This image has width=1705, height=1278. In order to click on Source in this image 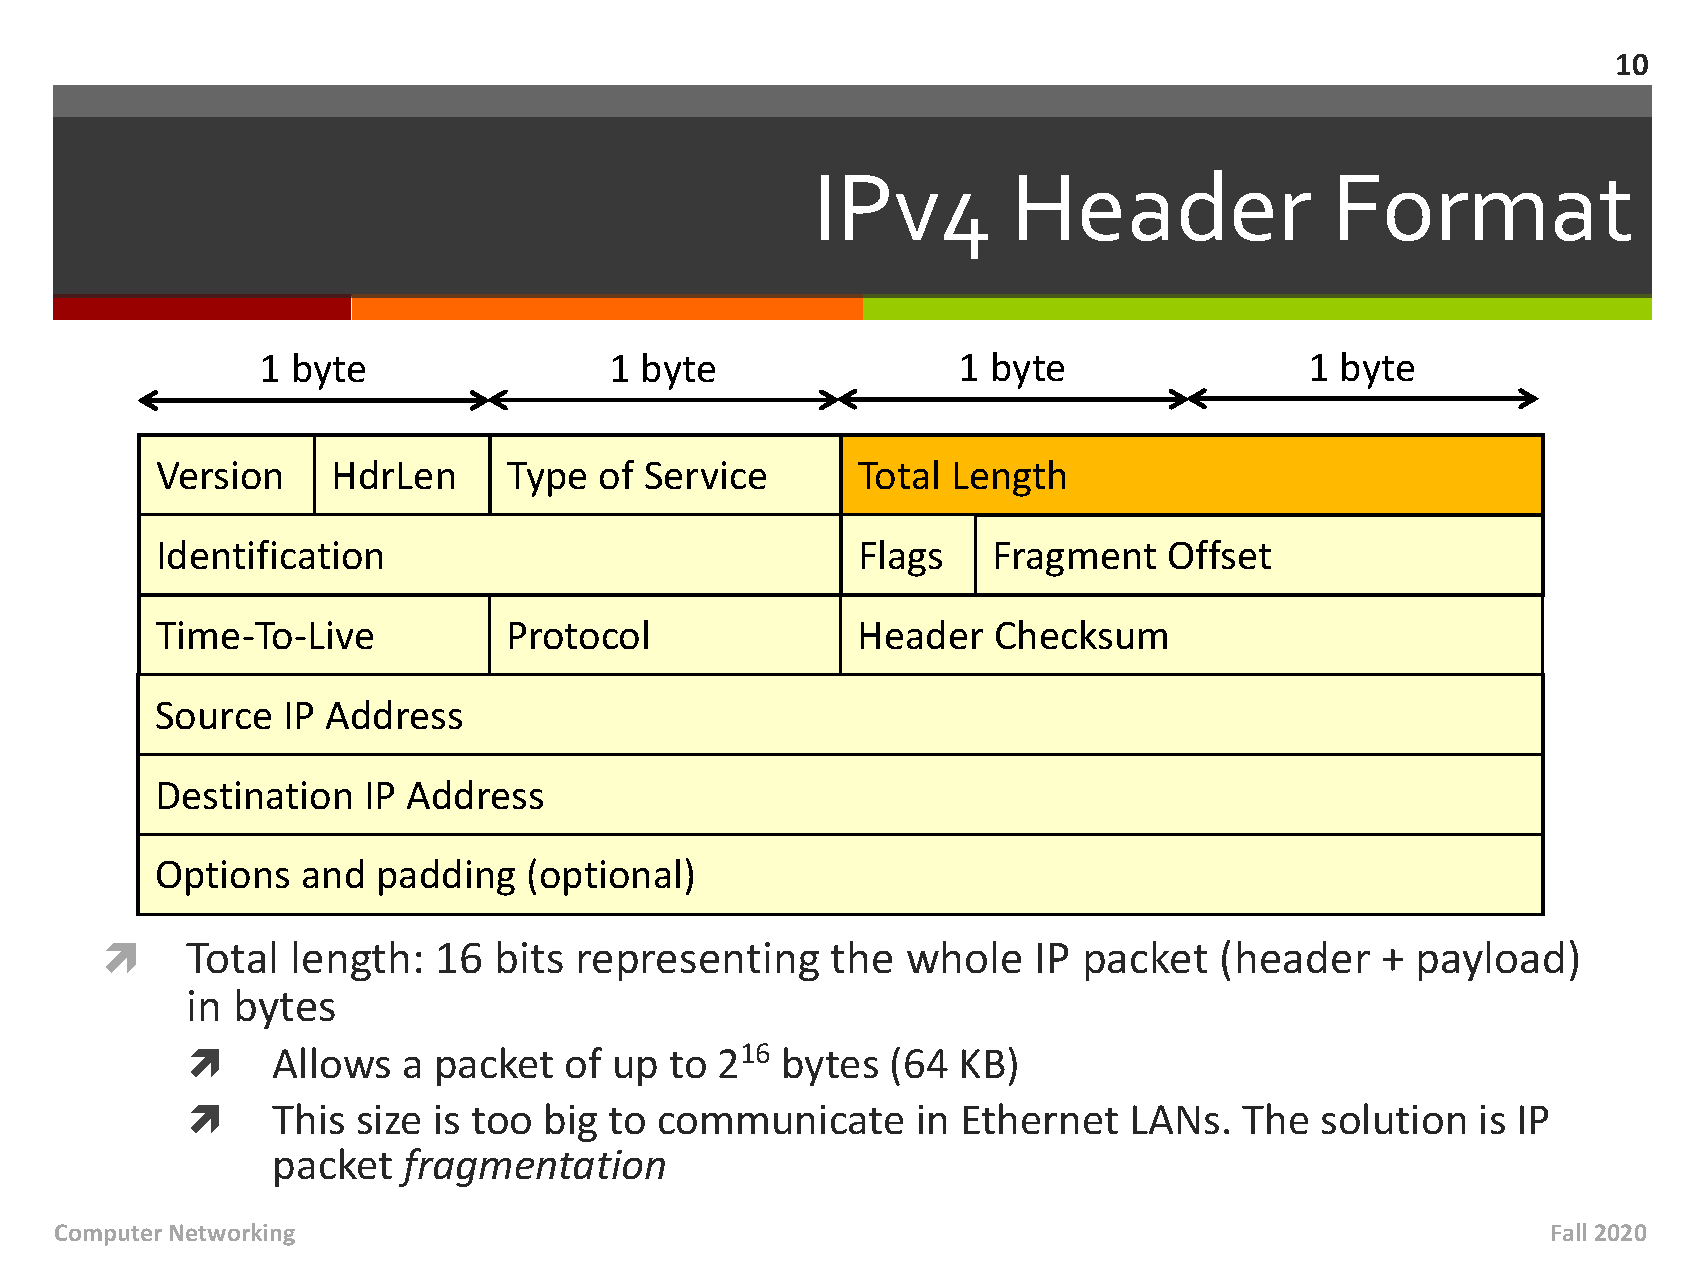, I will do `click(213, 715)`.
